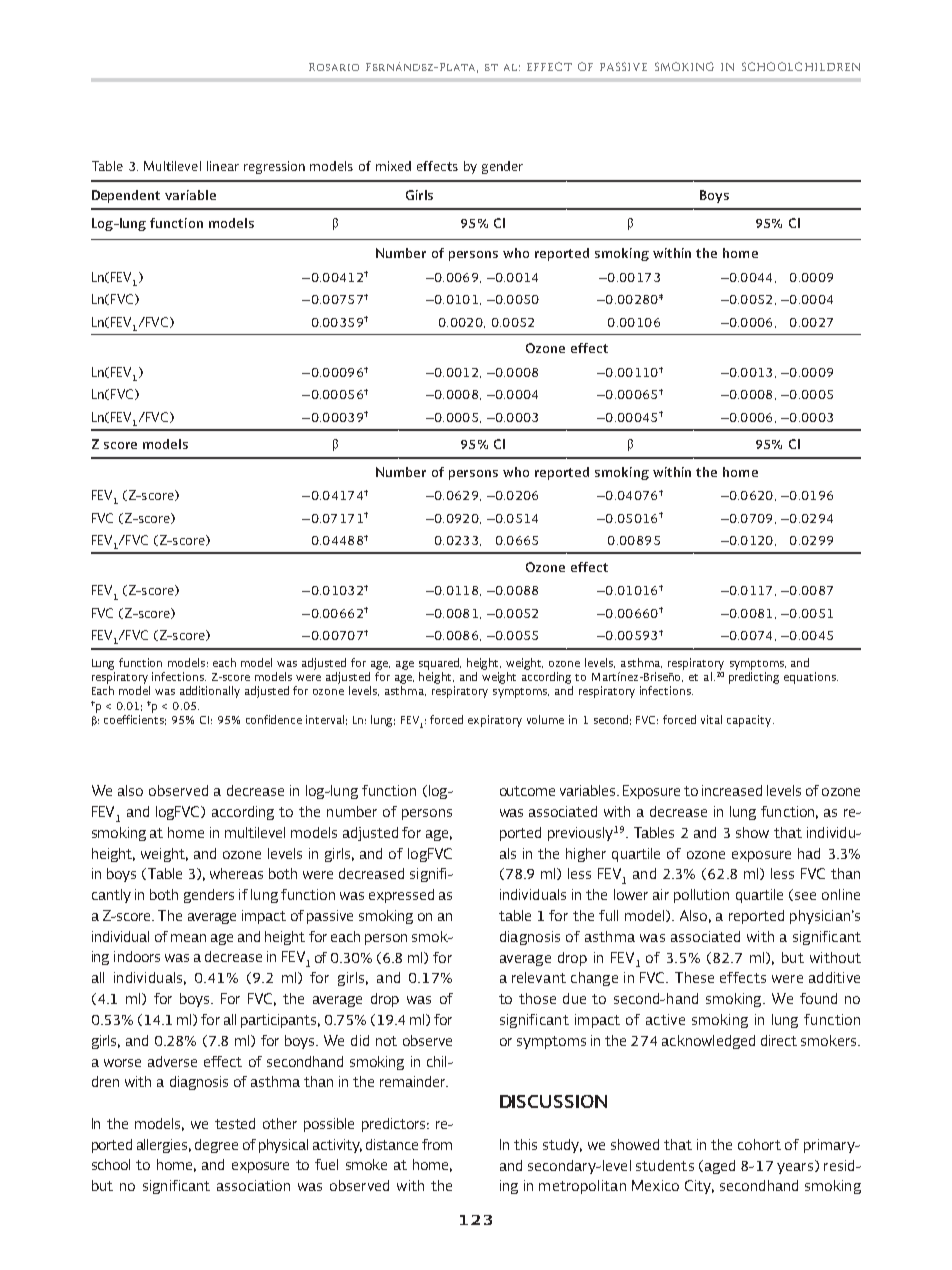  What do you see at coordinates (440, 664) in the page?
I see `squared` at bounding box center [440, 664].
